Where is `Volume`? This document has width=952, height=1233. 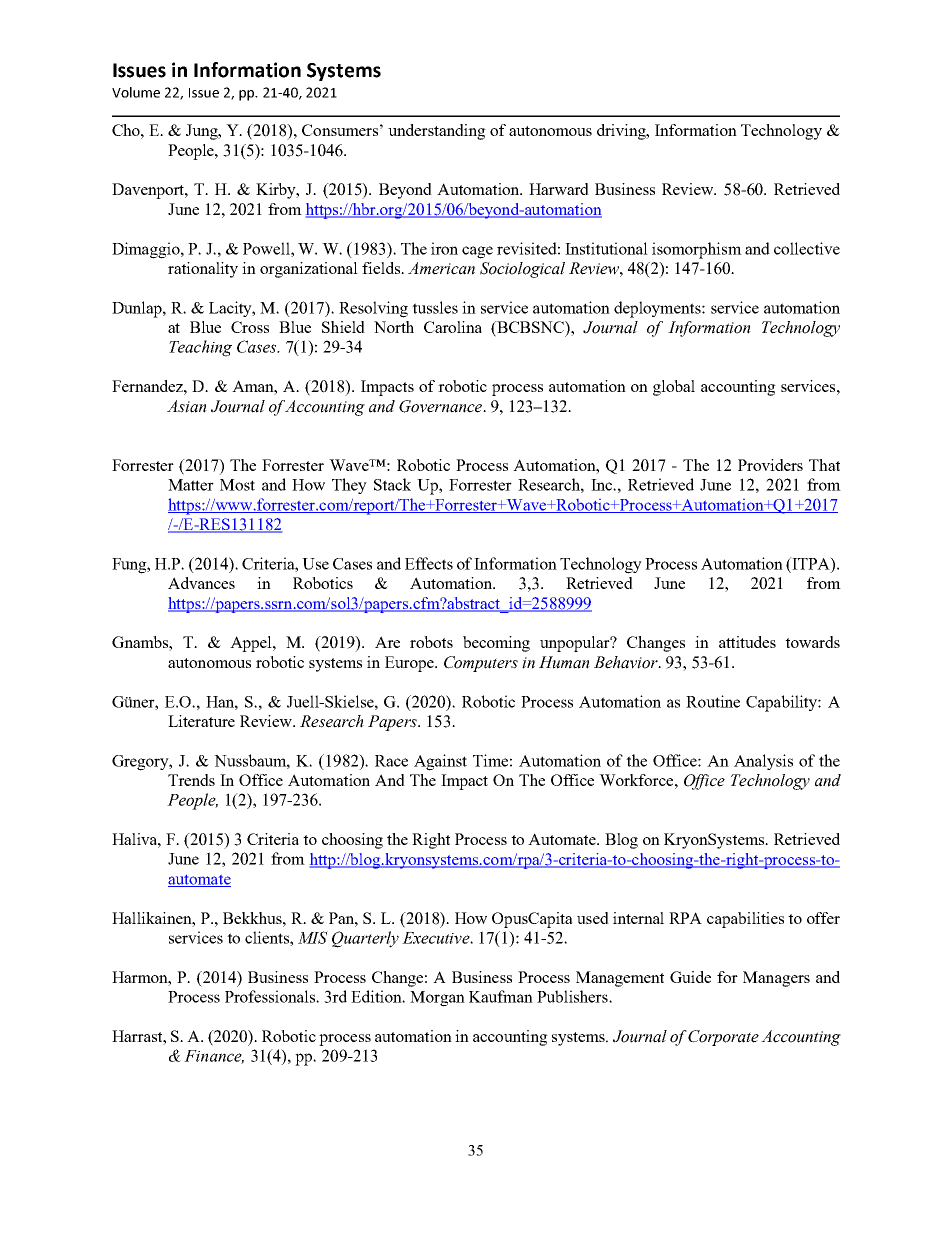
Volume is located at coordinates (136, 92).
